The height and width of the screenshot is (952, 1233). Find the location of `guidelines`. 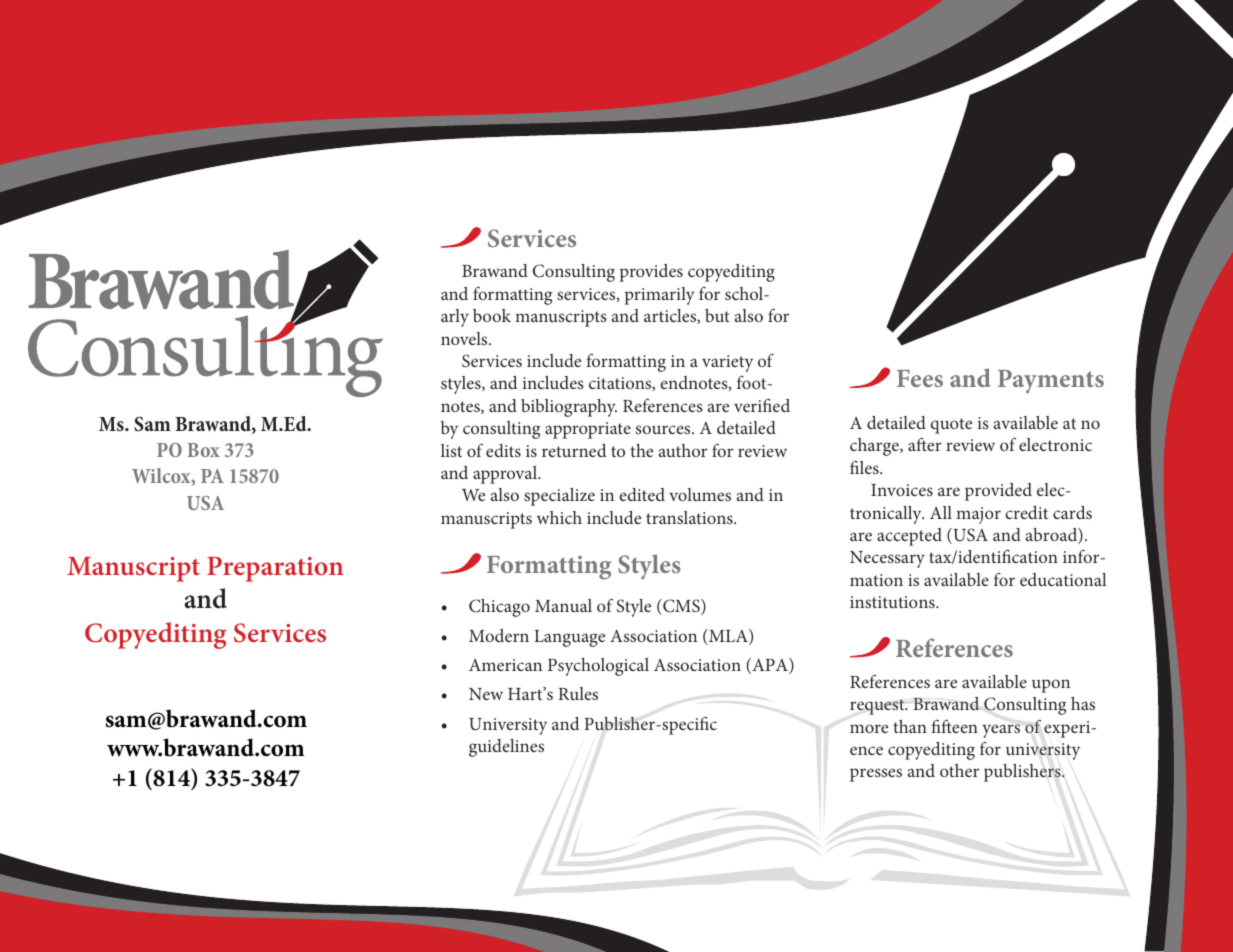

guidelines is located at coordinates (506, 748).
